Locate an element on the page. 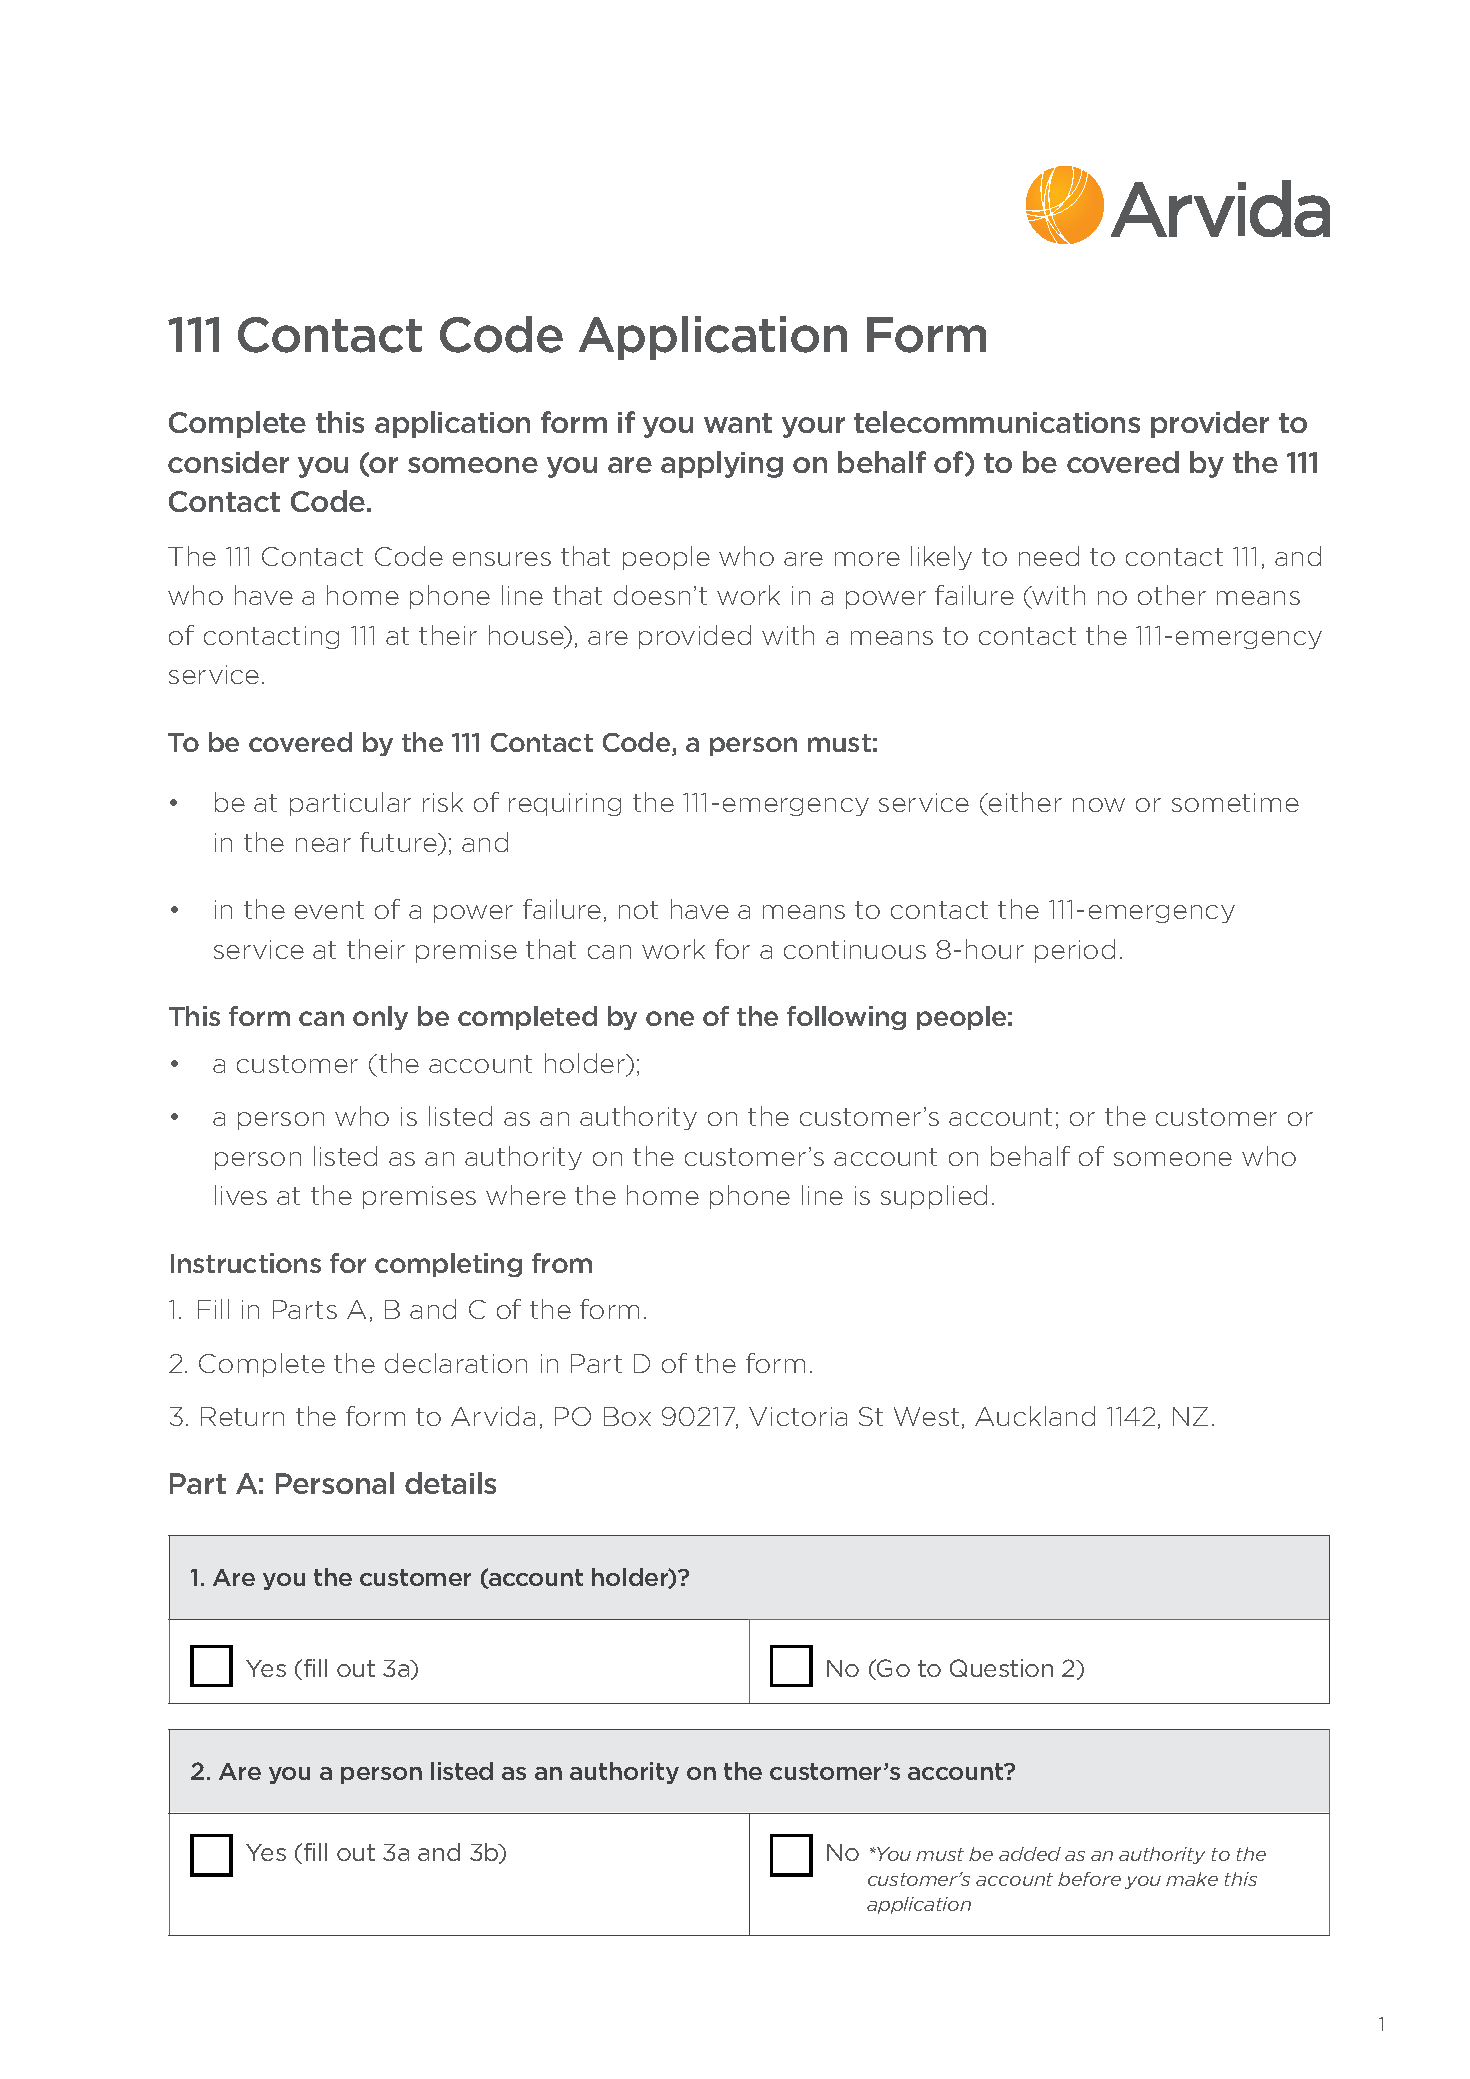 The height and width of the page is (2079, 1470). added is located at coordinates (1030, 1854).
